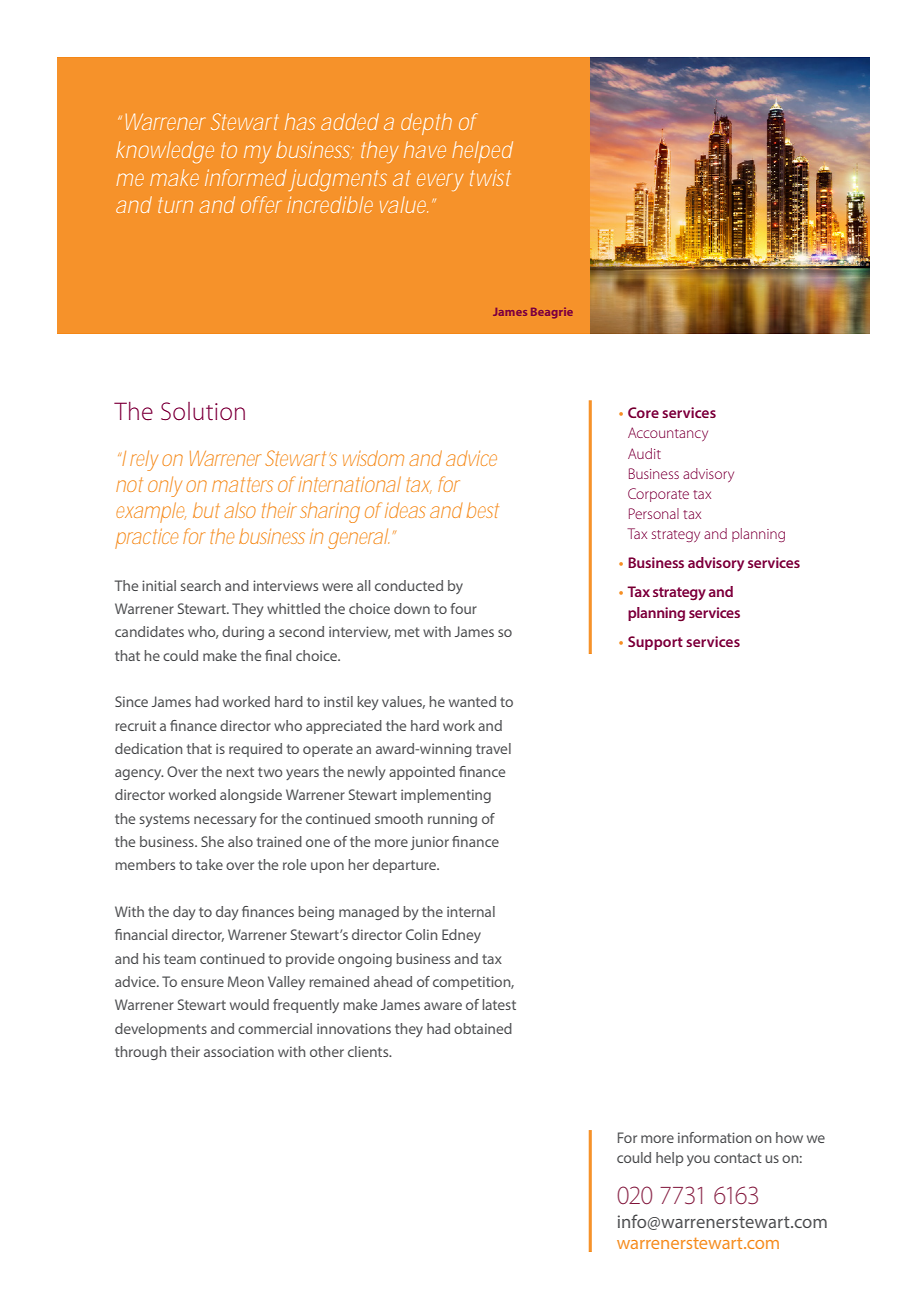 The height and width of the screenshot is (1308, 924). I want to click on have, so click(425, 149).
